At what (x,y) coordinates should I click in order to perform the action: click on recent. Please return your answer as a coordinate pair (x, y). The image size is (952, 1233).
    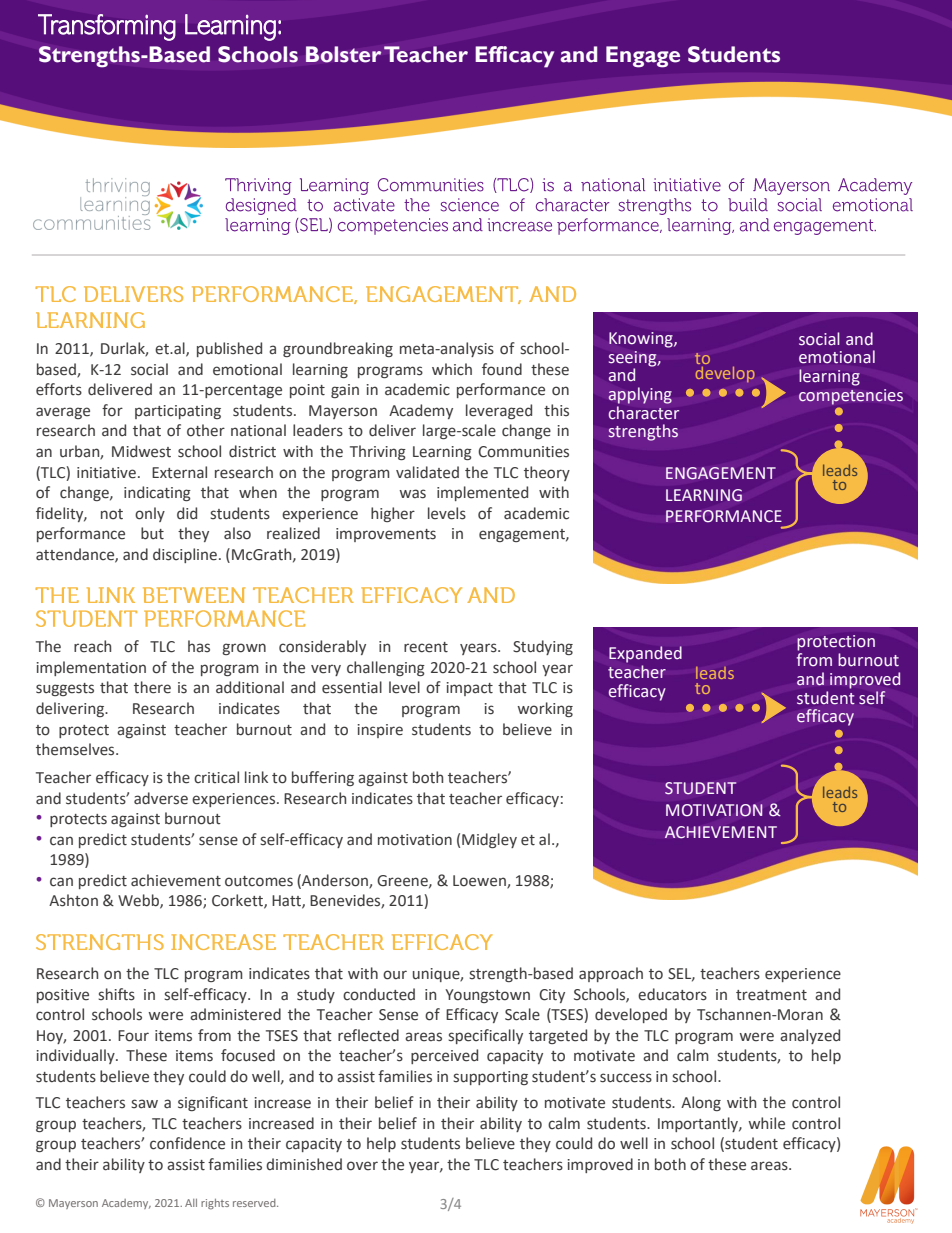
    Looking at the image, I should click on (426, 647).
